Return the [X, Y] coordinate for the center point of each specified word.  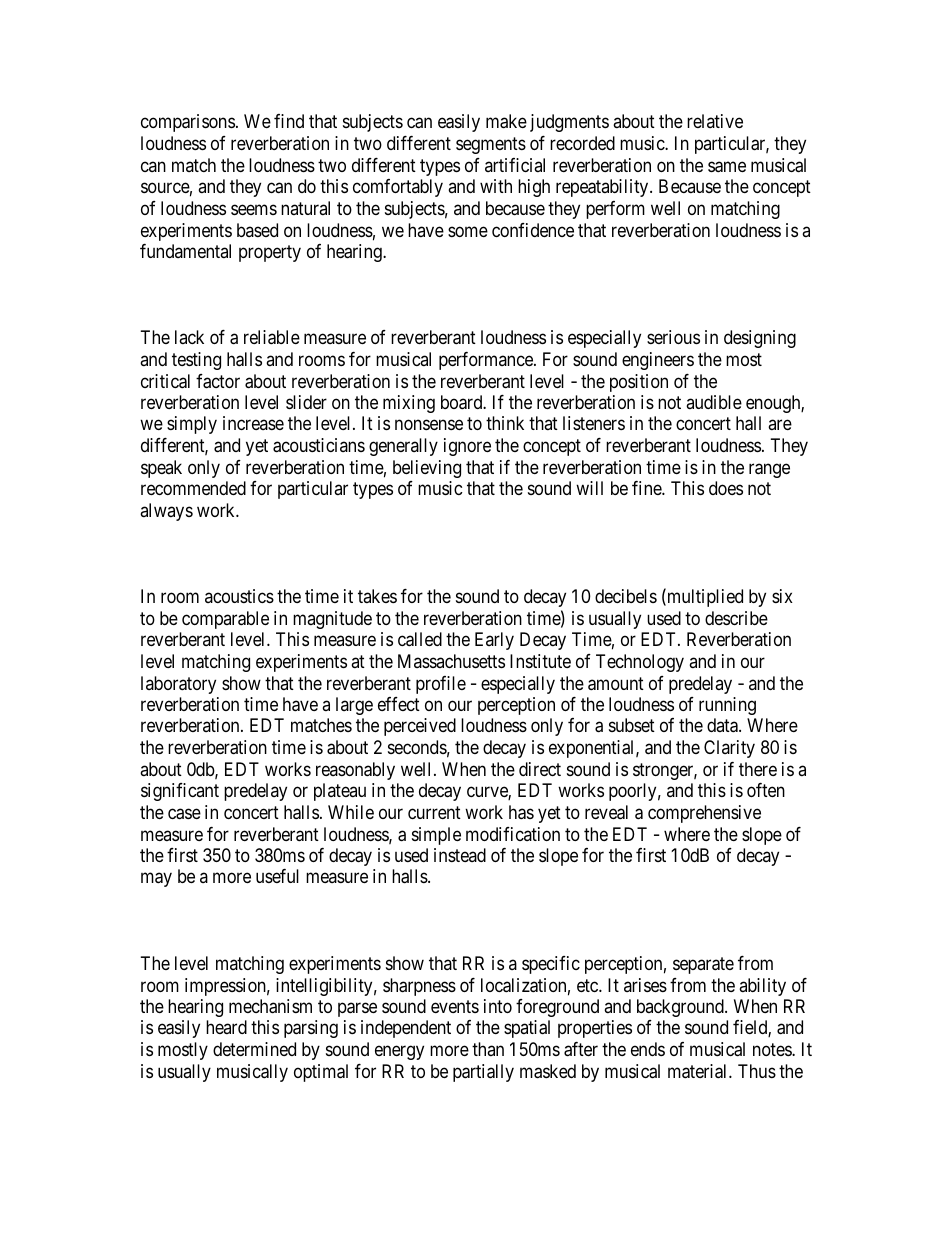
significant [180, 792]
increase [253, 423]
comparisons [188, 123]
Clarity [729, 749]
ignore [467, 447]
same [727, 167]
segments [491, 145]
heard [226, 1027]
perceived [420, 727]
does [726, 488]
